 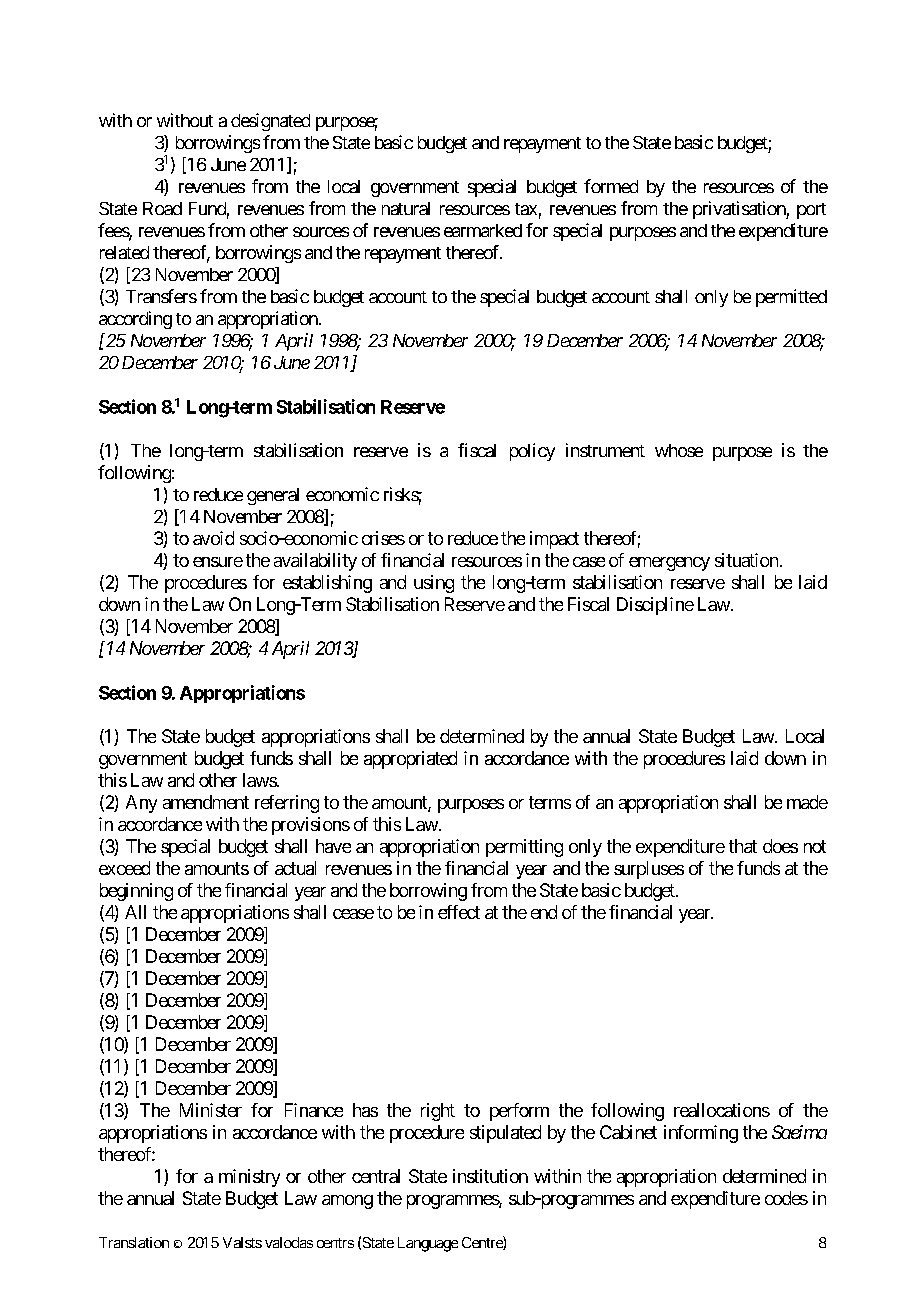 I want to click on permitted, so click(x=791, y=298).
